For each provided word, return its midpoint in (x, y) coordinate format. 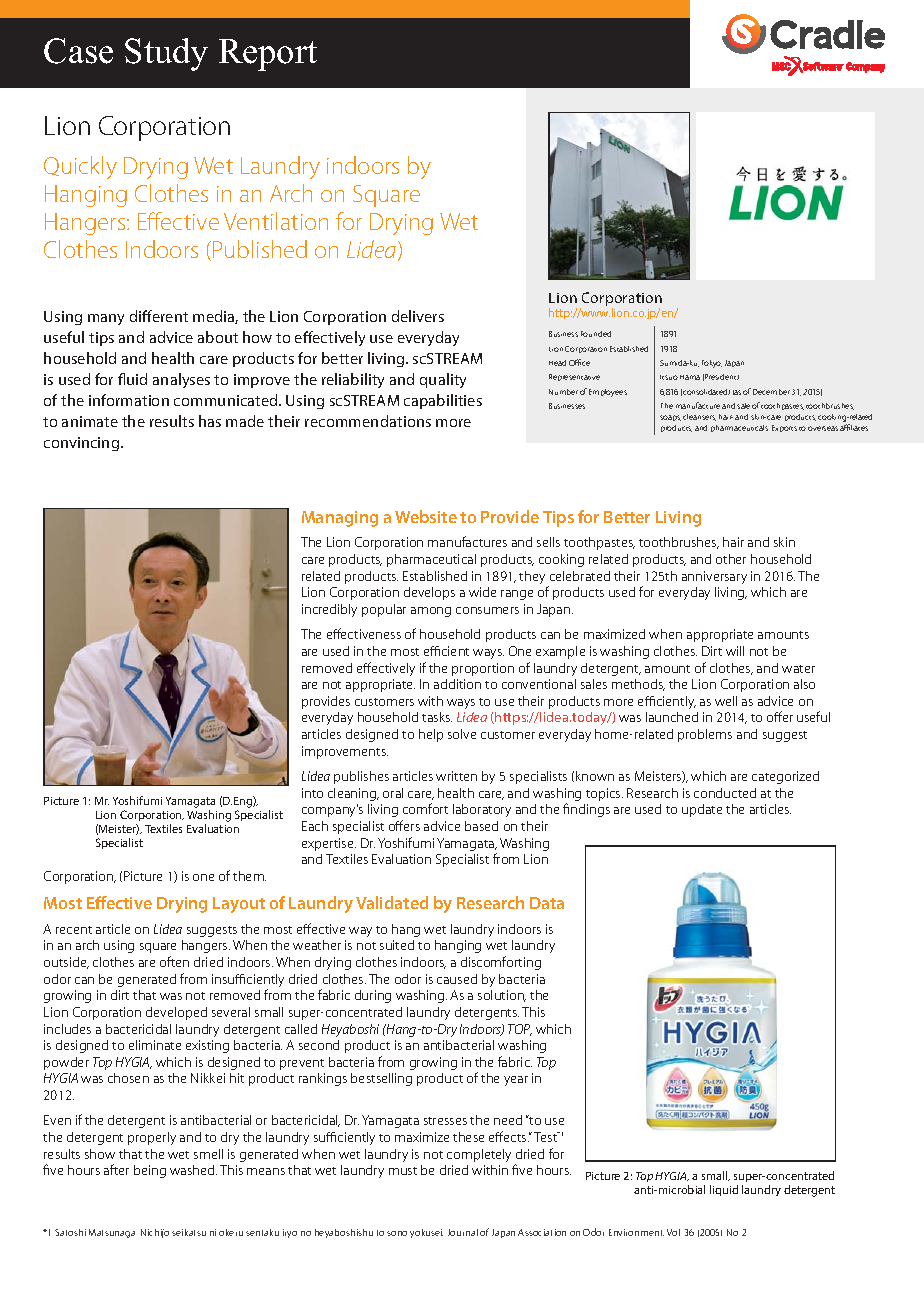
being (150, 1171)
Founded (596, 334)
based (481, 826)
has (210, 421)
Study (166, 54)
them (249, 876)
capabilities (443, 401)
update (702, 810)
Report (268, 55)
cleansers (699, 417)
